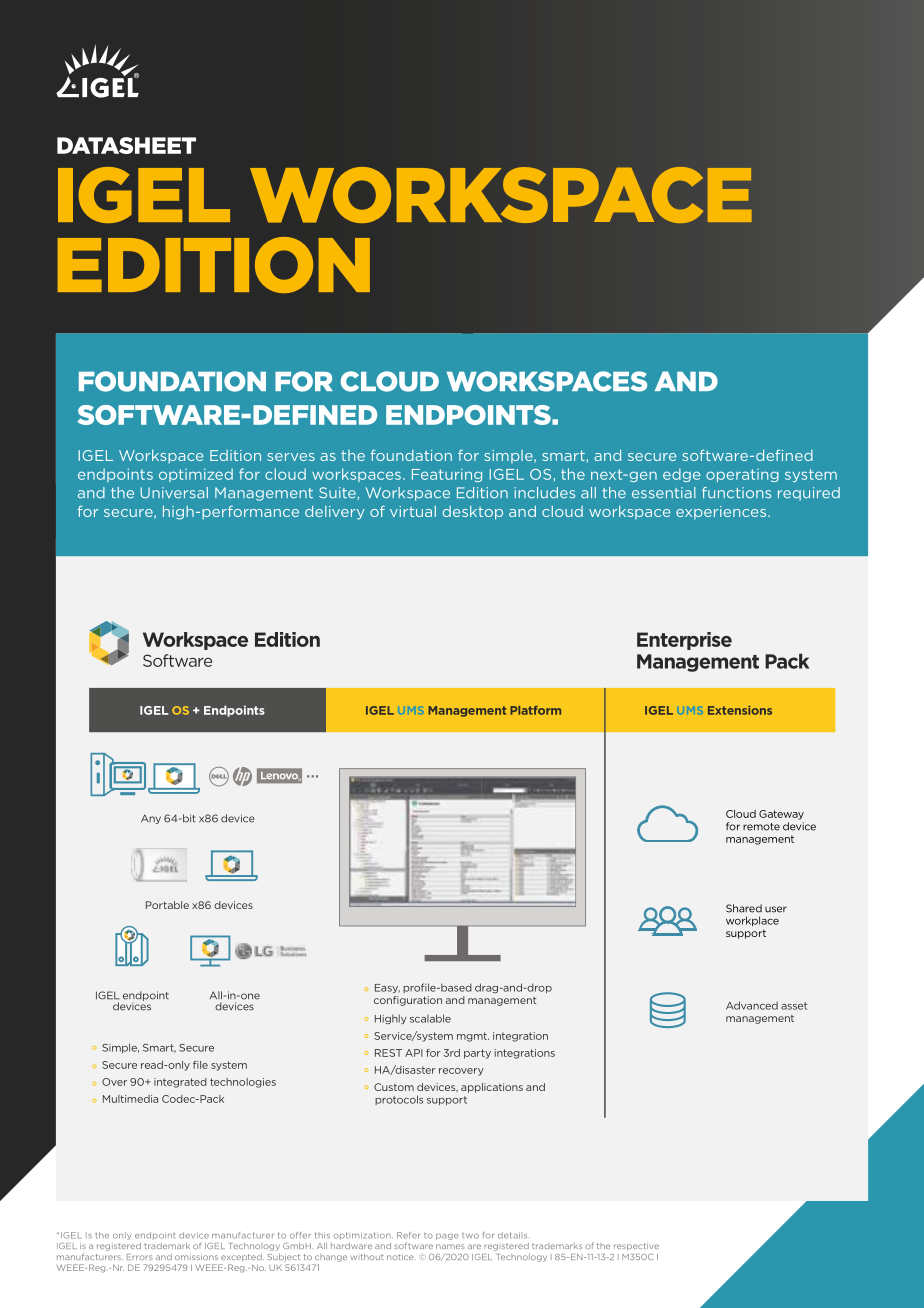 This image has width=924, height=1308. Describe the element at coordinates (470, 1236) in the image. I see `two` at that location.
